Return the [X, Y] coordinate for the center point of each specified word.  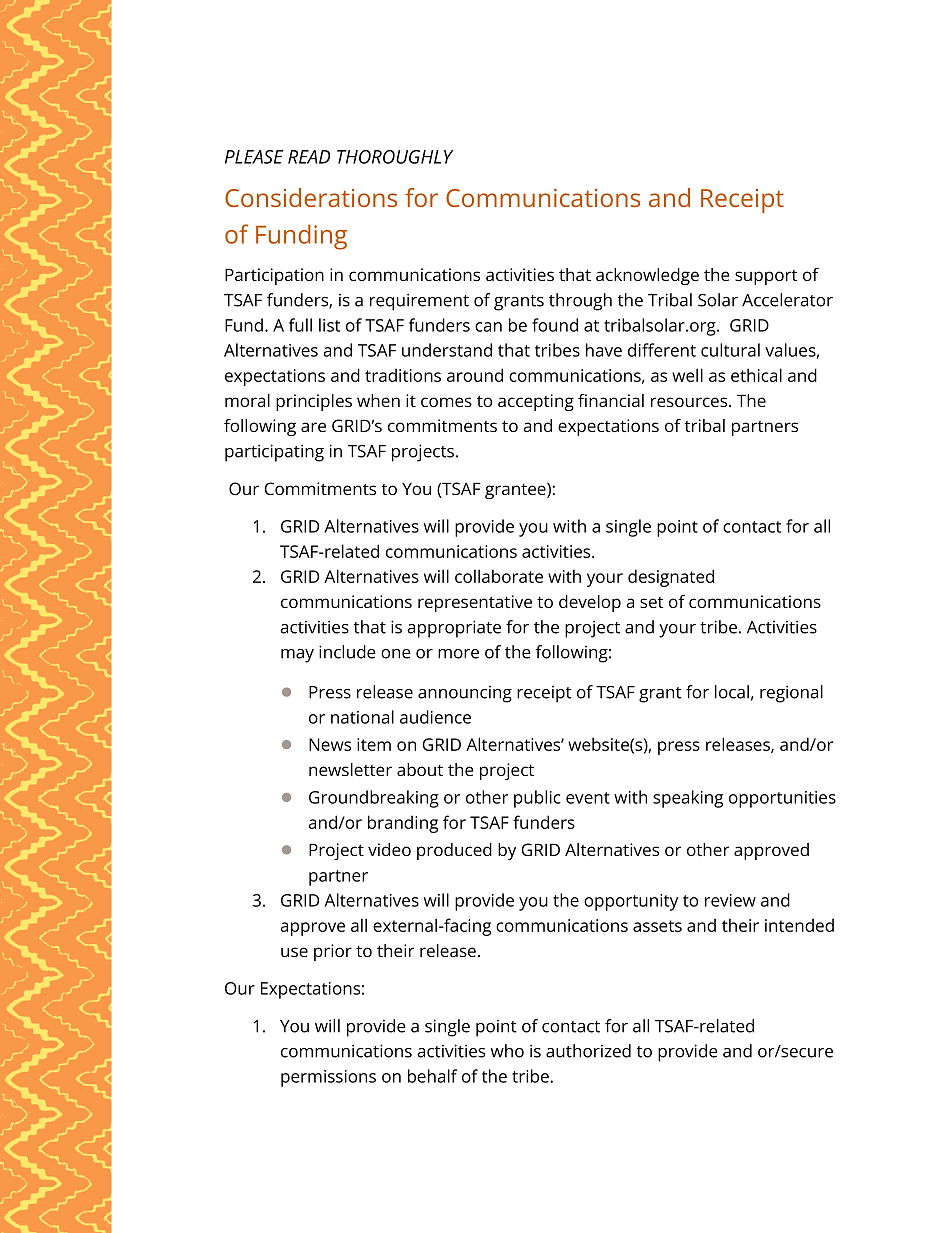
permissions [328, 1078]
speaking [688, 799]
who [507, 1051]
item [374, 744]
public [537, 799]
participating [274, 453]
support [766, 277]
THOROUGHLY [395, 157]
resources [690, 402]
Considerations [311, 197]
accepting [536, 402]
